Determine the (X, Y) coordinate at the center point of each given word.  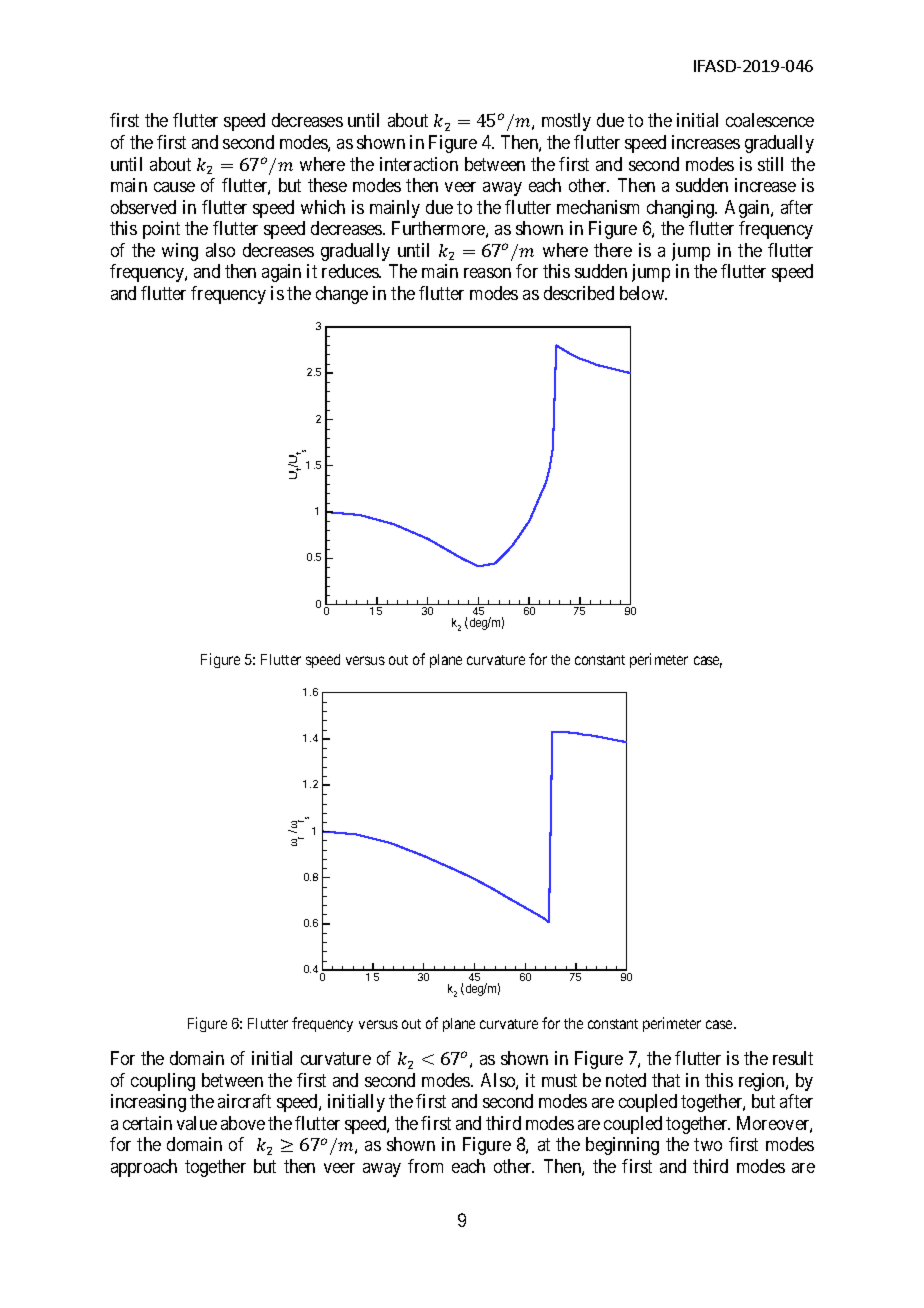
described (579, 293)
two (708, 1145)
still (770, 164)
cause (174, 187)
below (643, 293)
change (342, 295)
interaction (419, 164)
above (243, 1123)
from (425, 1166)
